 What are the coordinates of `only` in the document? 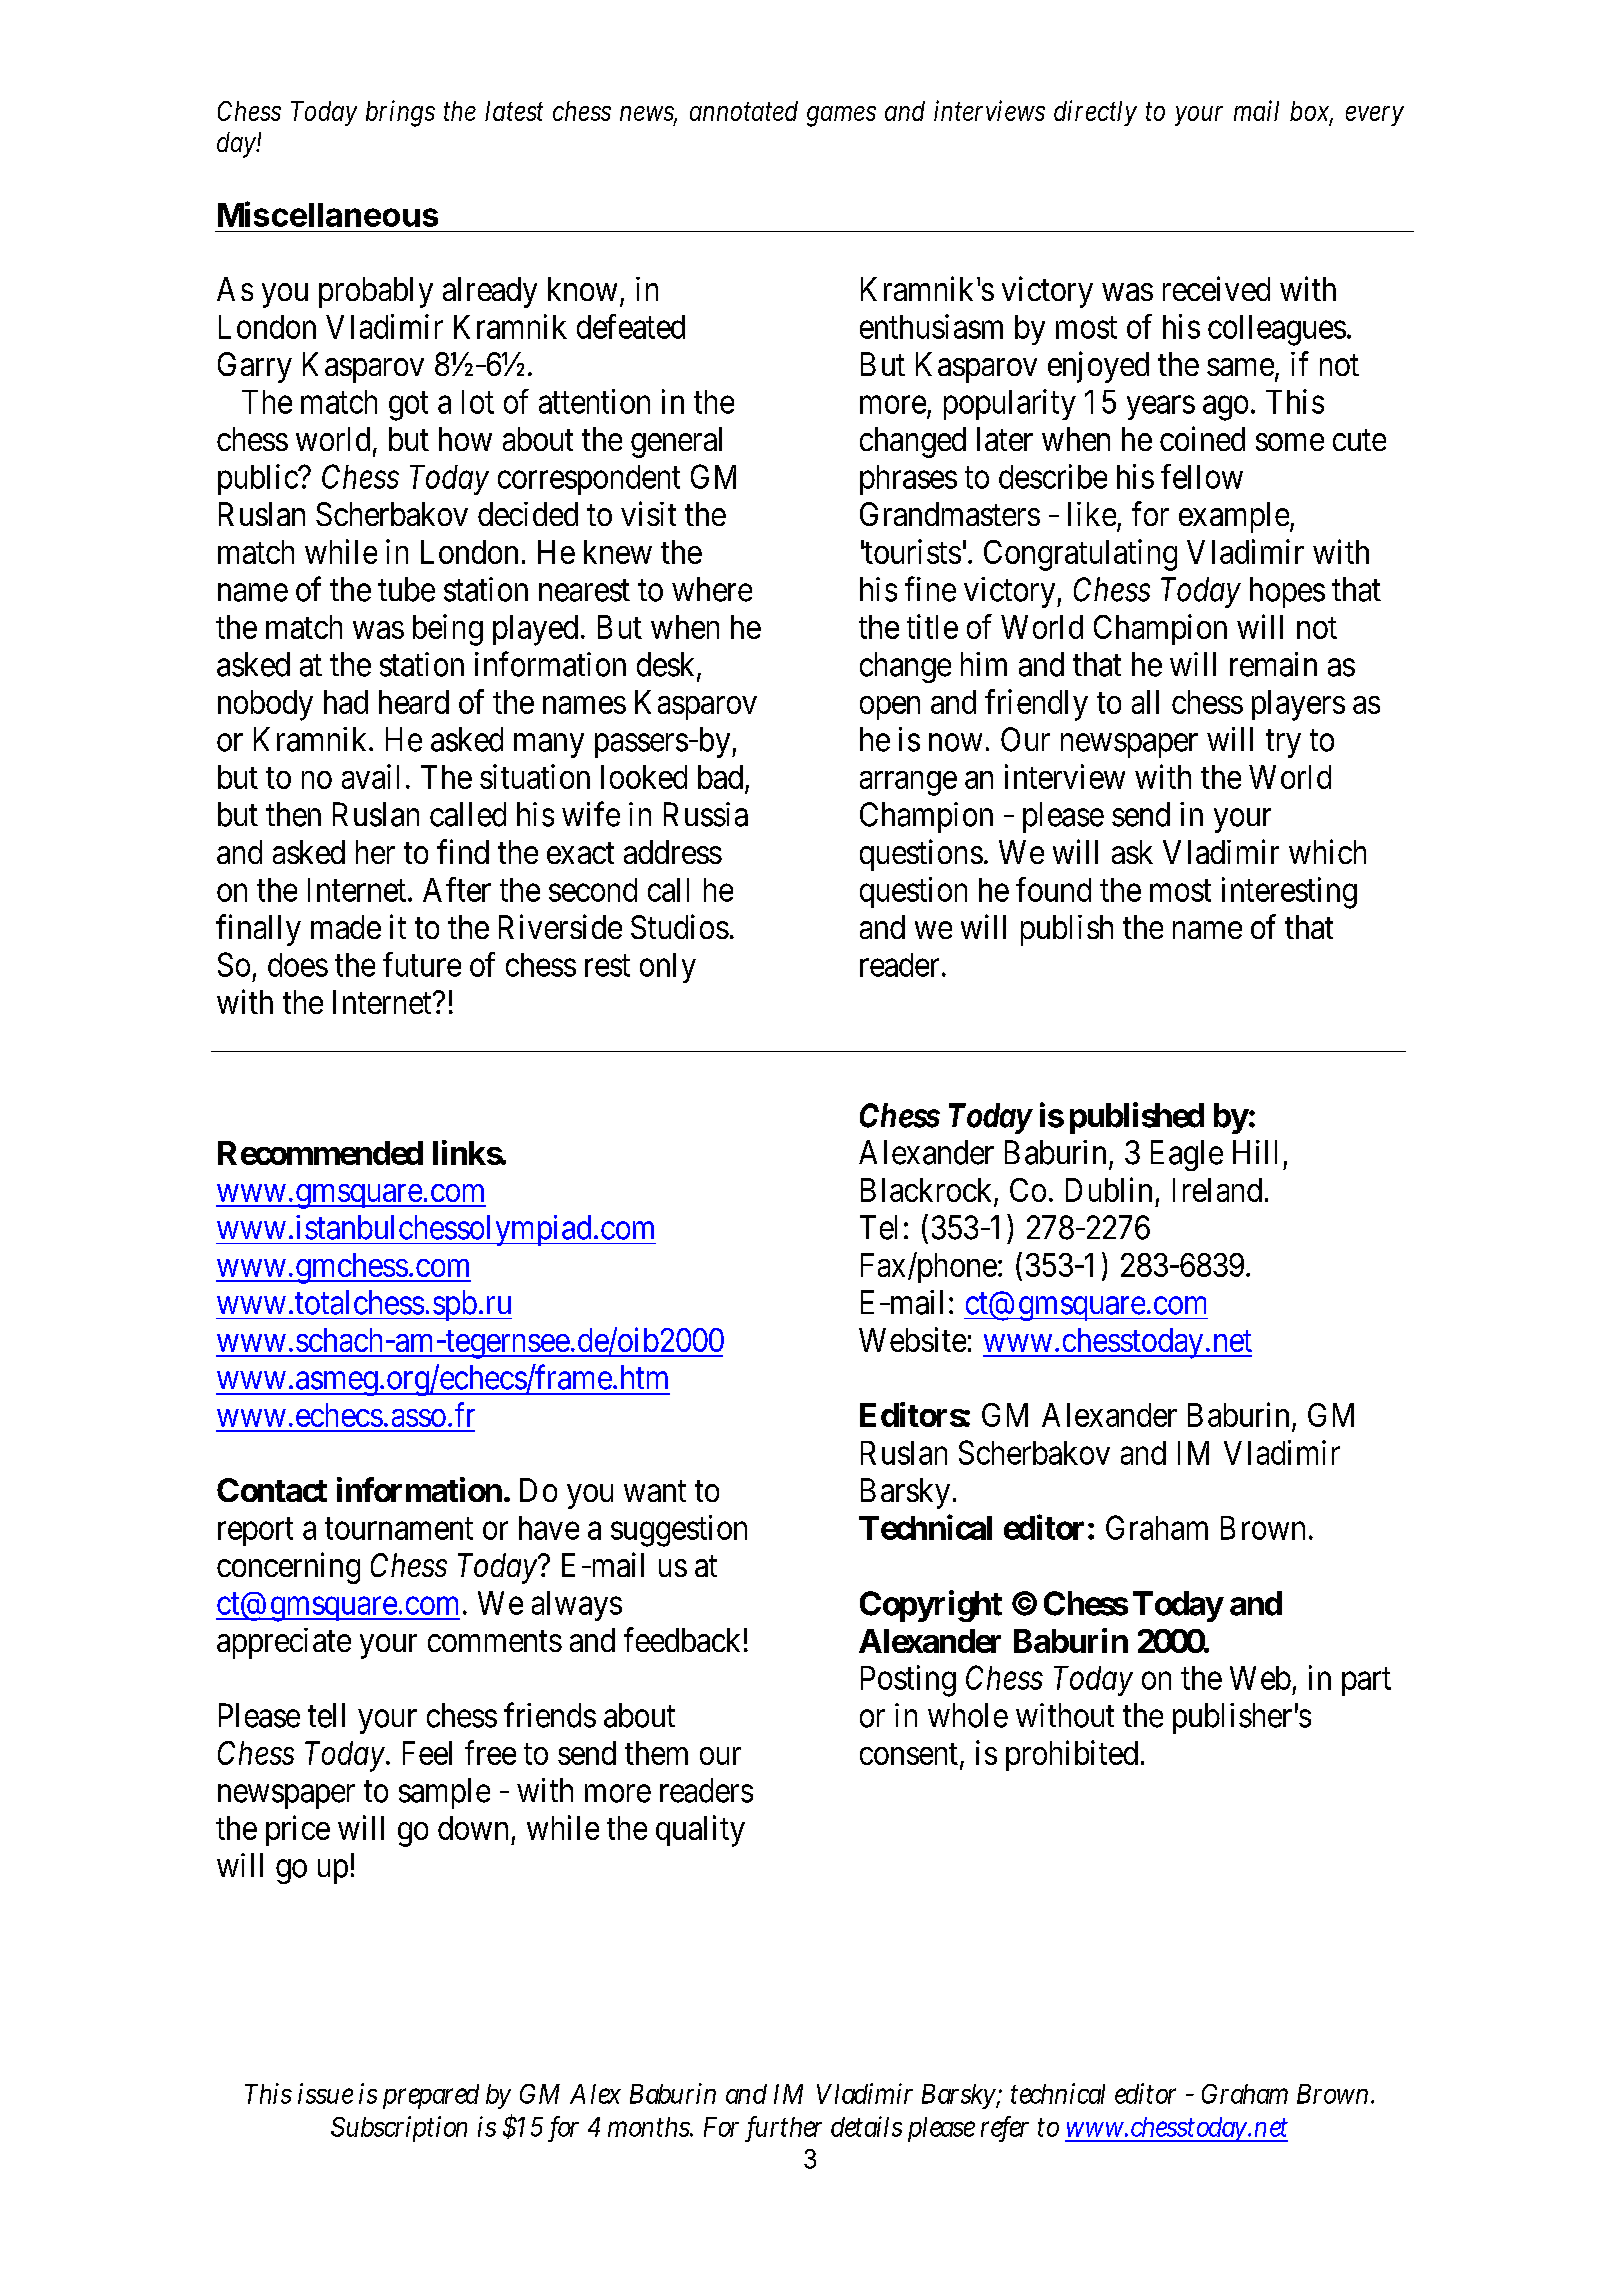 It's located at (668, 968).
